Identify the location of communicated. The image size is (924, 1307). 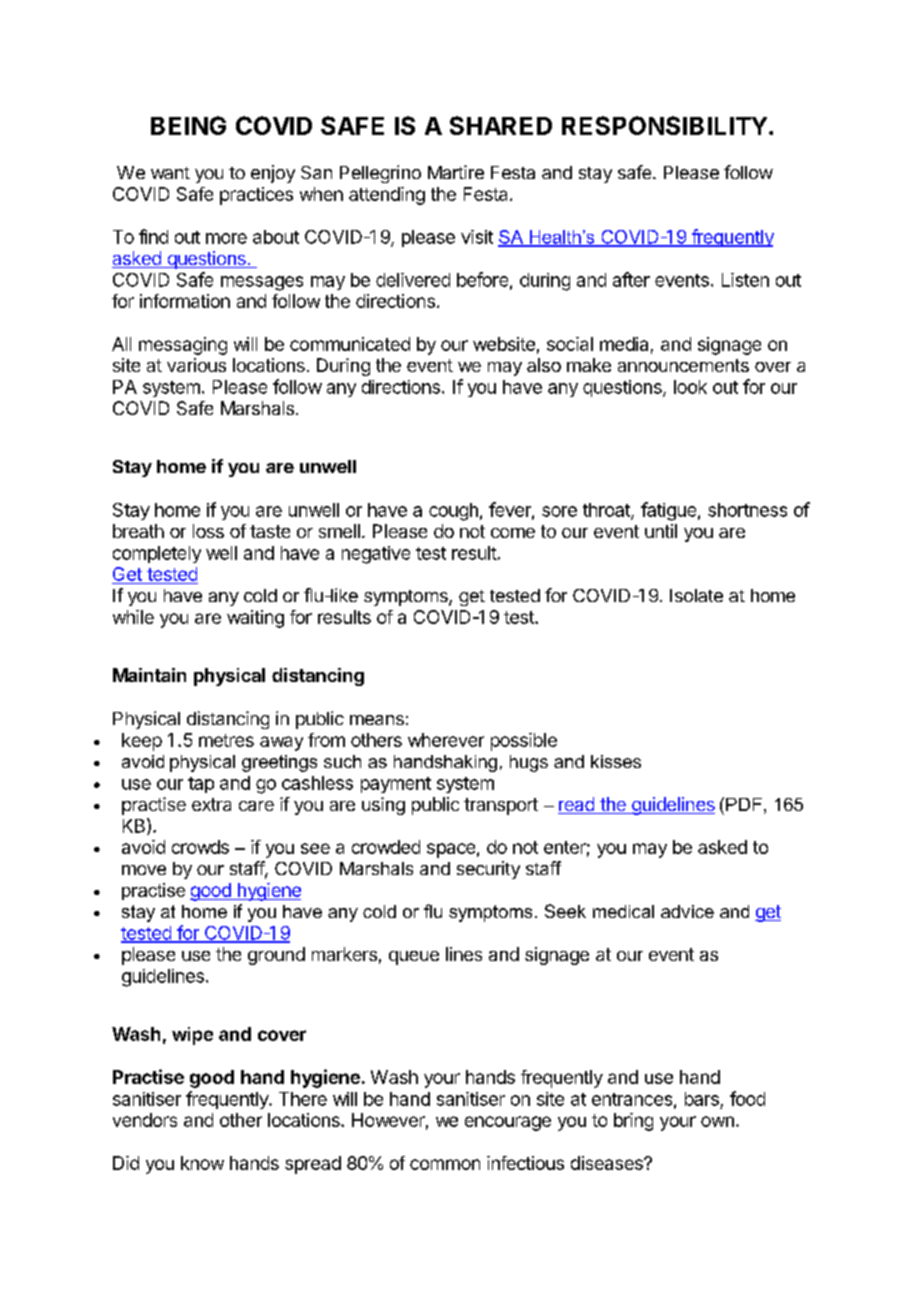
(350, 344).
